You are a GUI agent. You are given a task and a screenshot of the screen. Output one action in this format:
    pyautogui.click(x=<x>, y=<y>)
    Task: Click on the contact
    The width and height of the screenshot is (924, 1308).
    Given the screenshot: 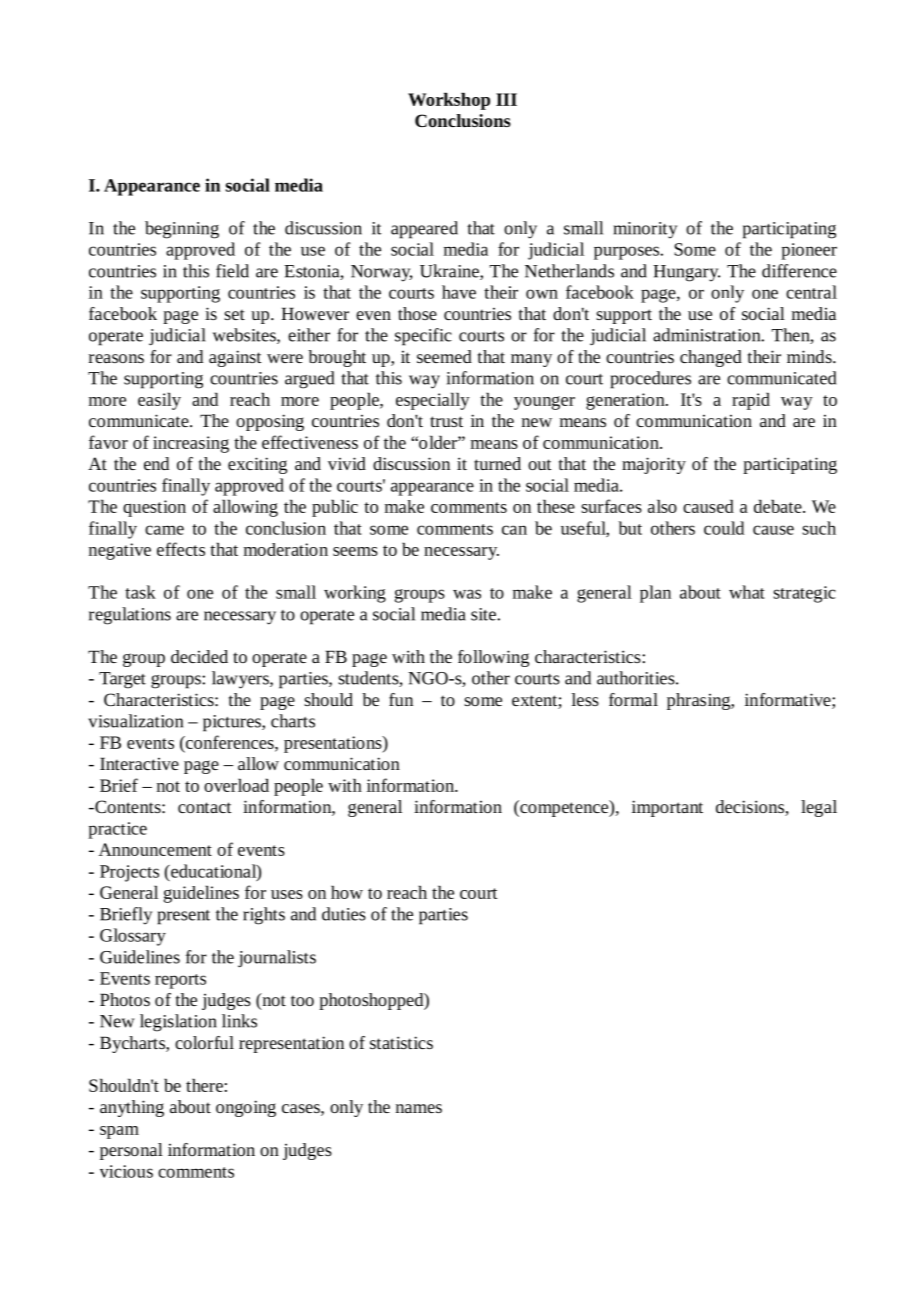 What is the action you would take?
    pyautogui.click(x=205, y=807)
